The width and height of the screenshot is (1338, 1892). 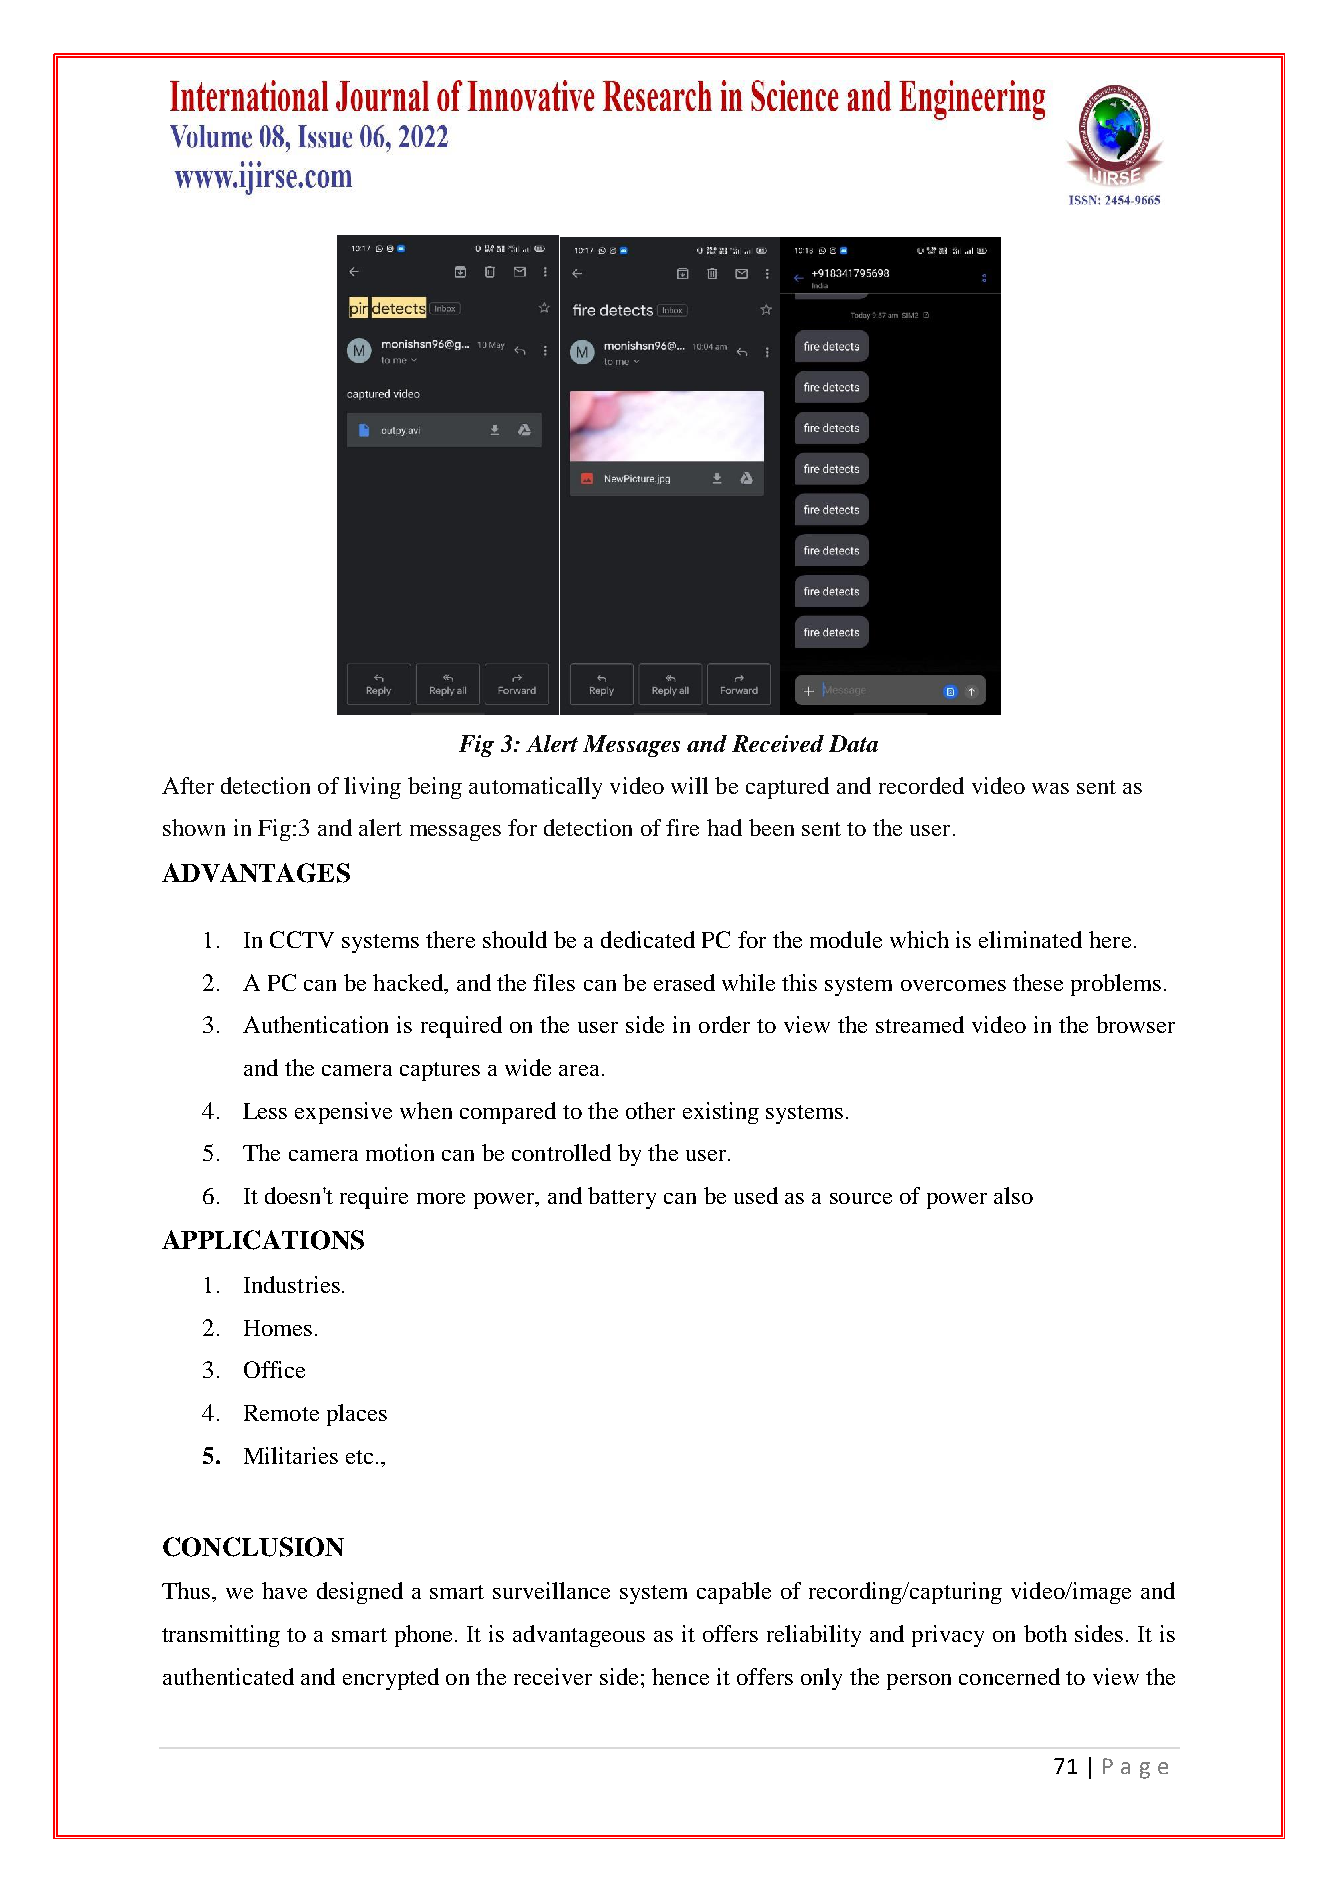 I want to click on places, so click(x=357, y=1415).
